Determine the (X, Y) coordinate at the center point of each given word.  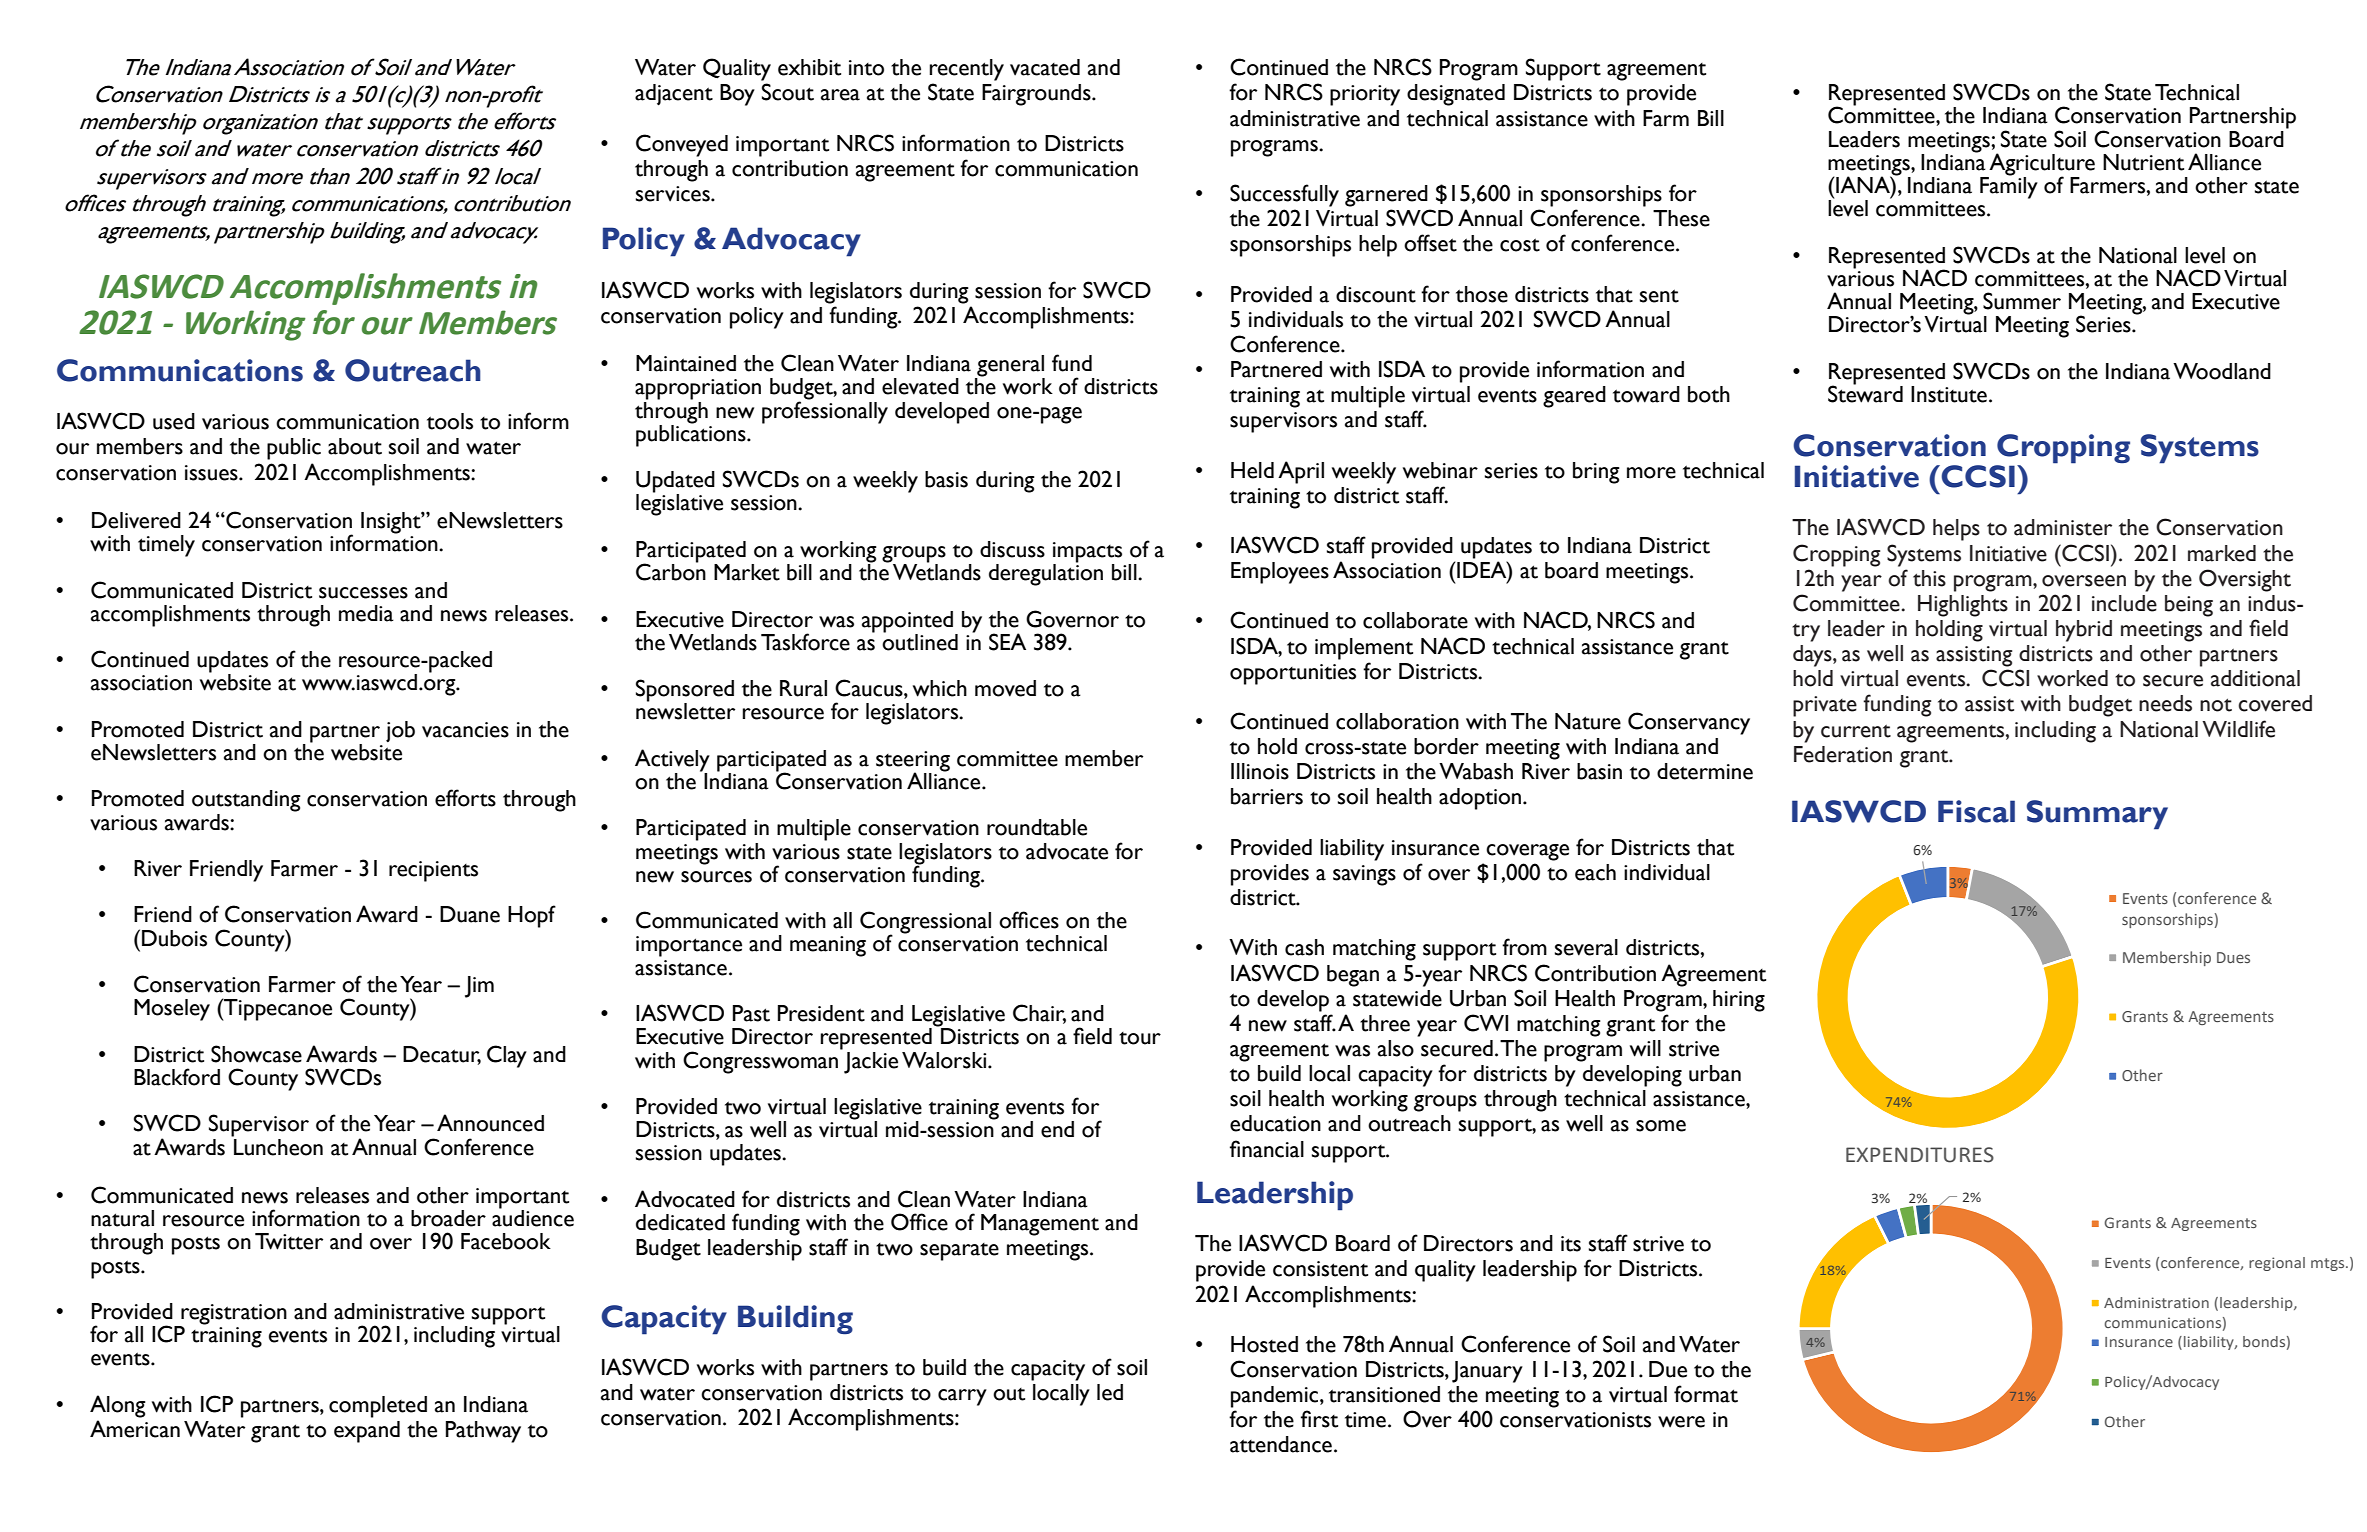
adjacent (674, 95)
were (1681, 1422)
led (1110, 1392)
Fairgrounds (1037, 95)
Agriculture (2041, 165)
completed (378, 1407)
